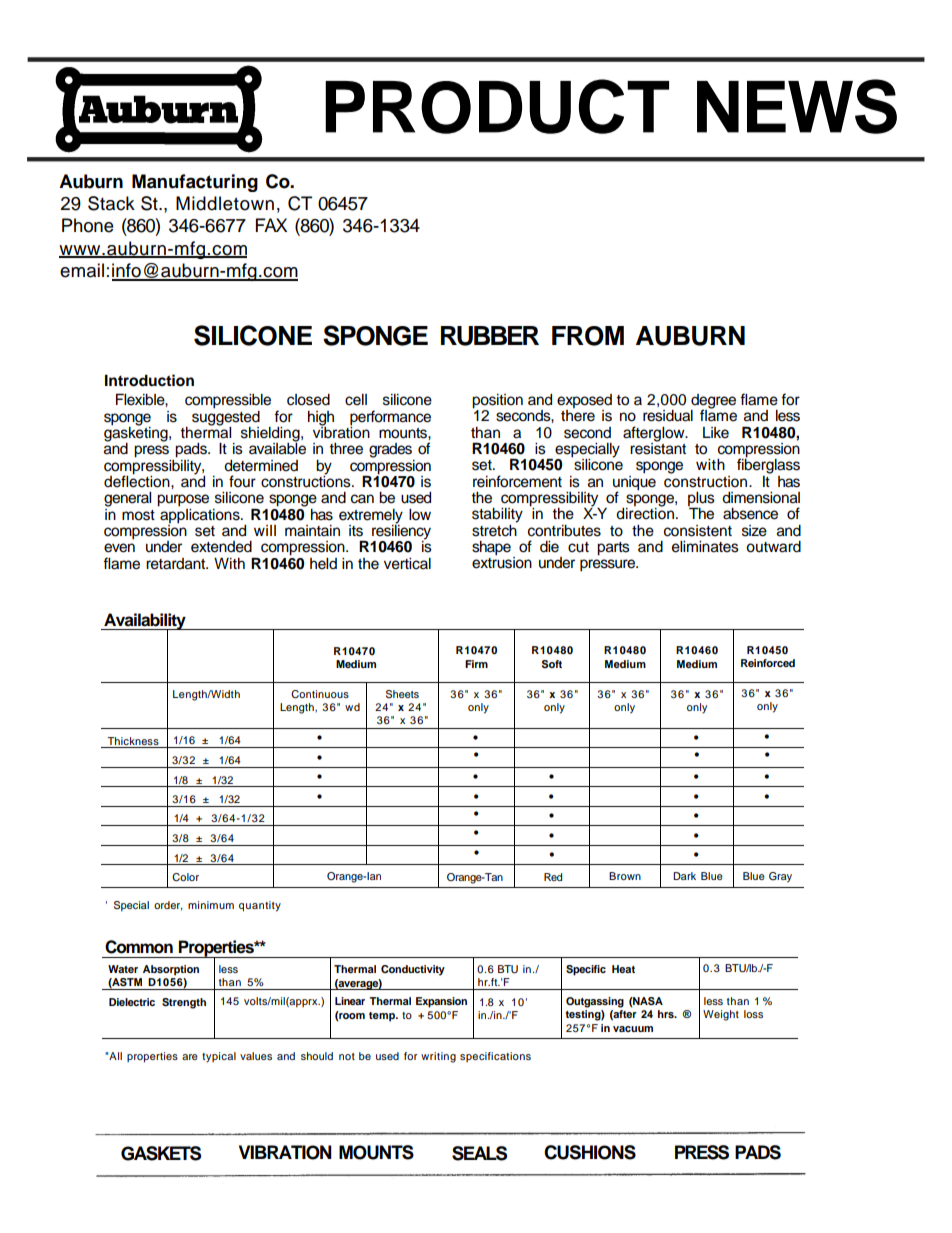 This screenshot has width=952, height=1233. What do you see at coordinates (553, 877) in the screenshot?
I see `Red` at bounding box center [553, 877].
